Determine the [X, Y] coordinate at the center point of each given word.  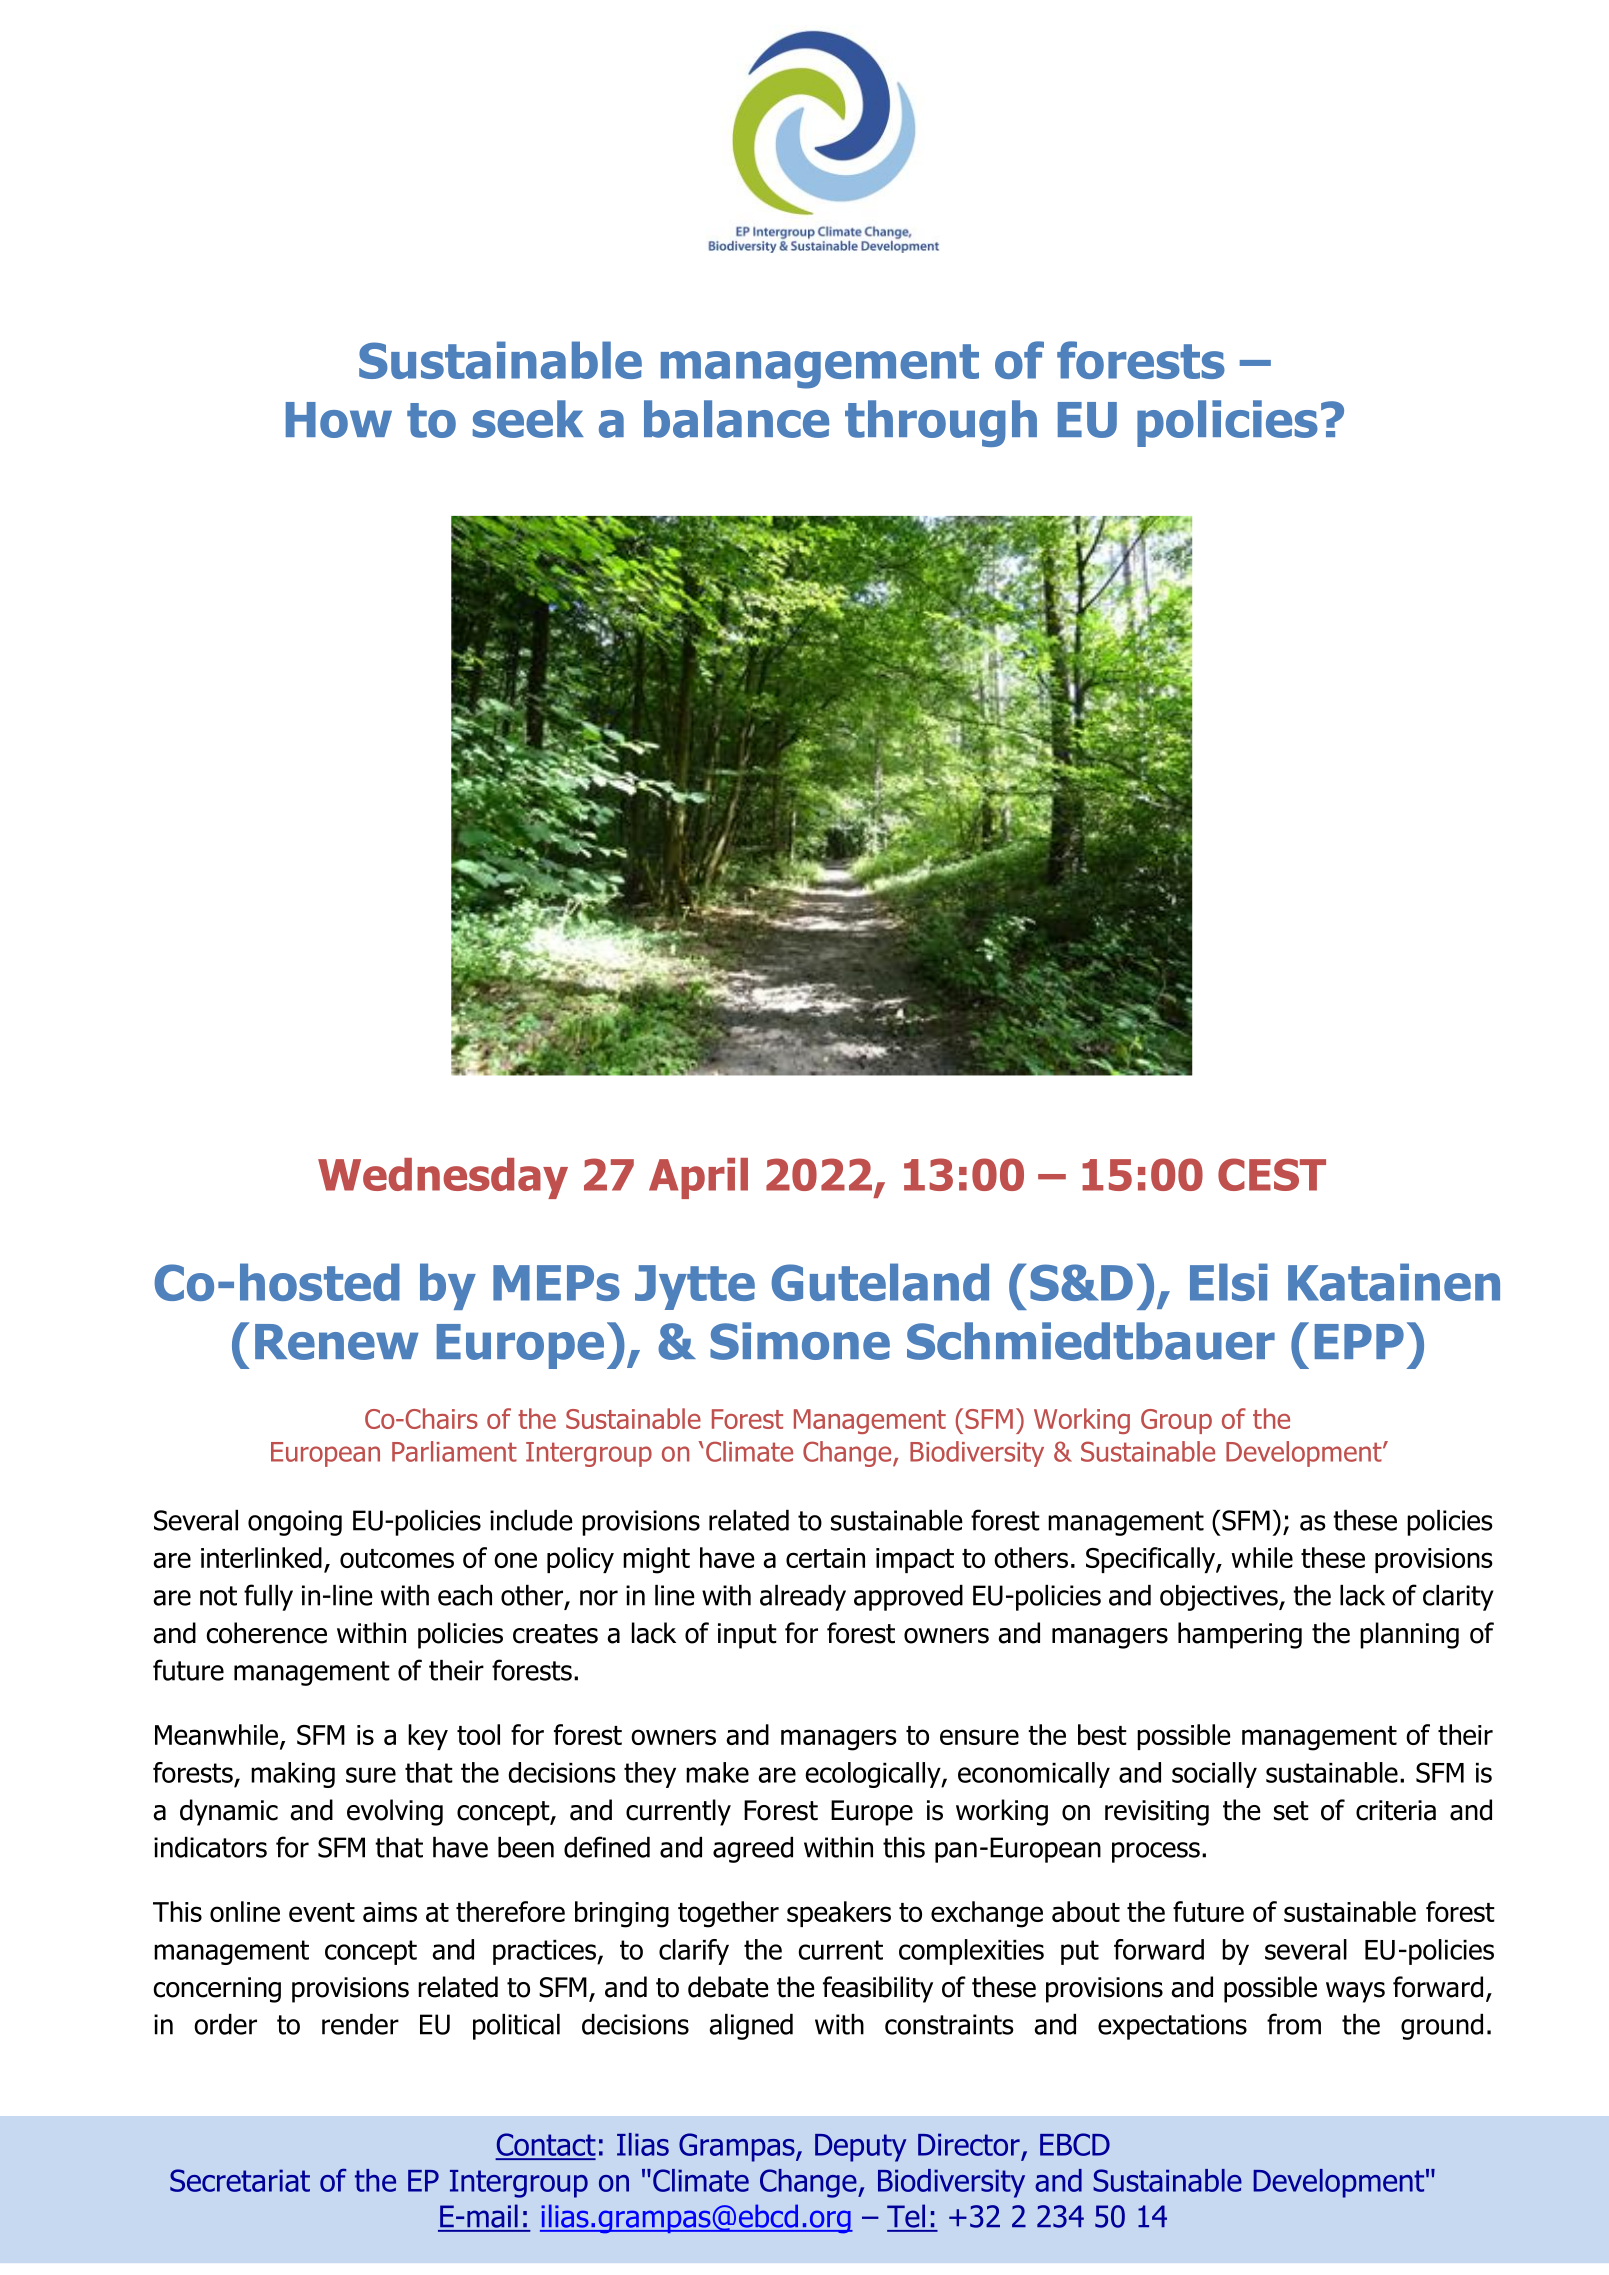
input [747, 1636]
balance [736, 419]
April [698, 1178]
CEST [1272, 1174]
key [428, 1737]
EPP [1359, 1341]
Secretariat [240, 2180]
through [941, 423]
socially [1214, 1775]
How [339, 420]
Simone [800, 1341]
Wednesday [443, 1178]
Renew [337, 1342]
